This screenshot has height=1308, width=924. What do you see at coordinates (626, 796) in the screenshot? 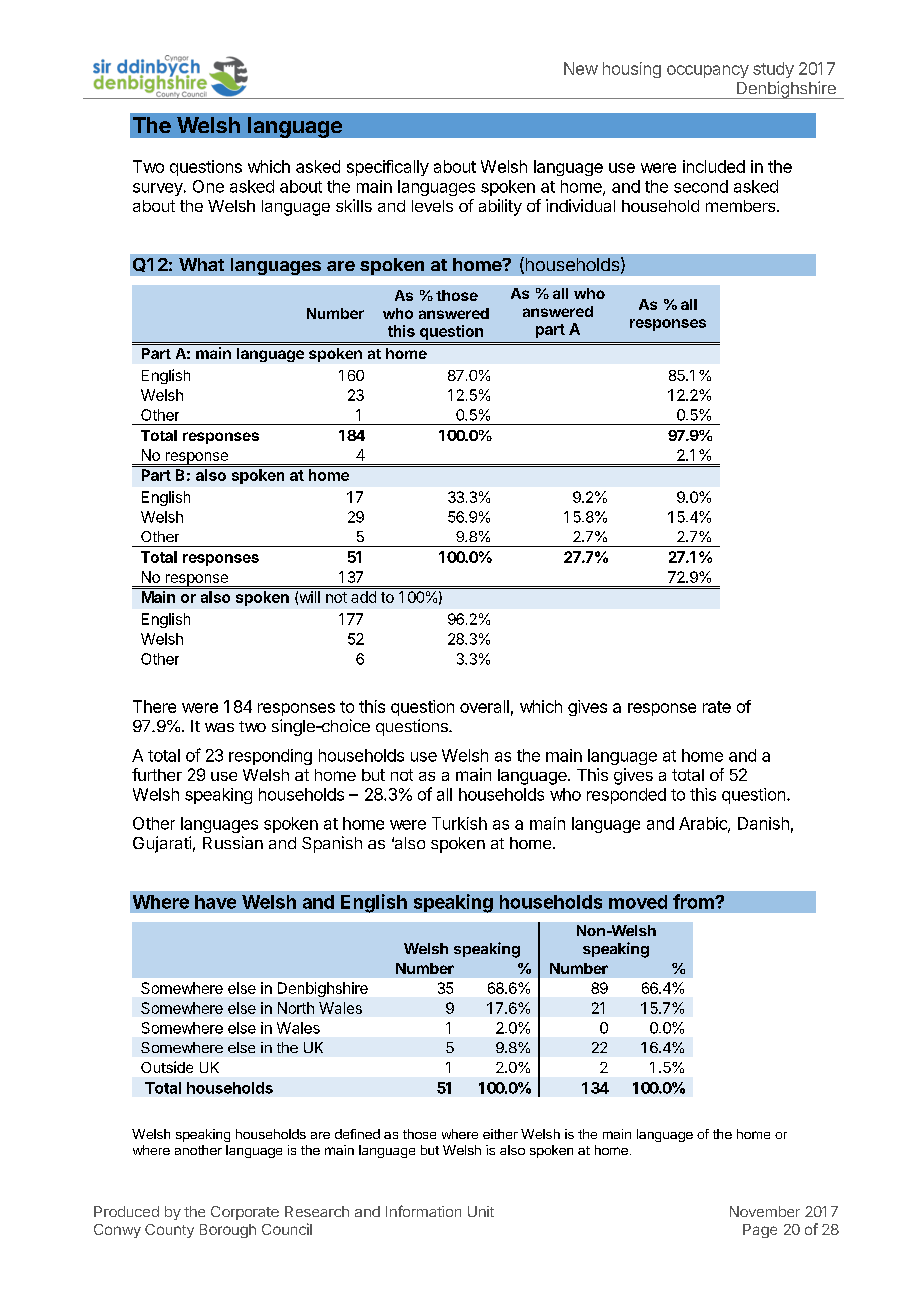
I see `responded` at bounding box center [626, 796].
